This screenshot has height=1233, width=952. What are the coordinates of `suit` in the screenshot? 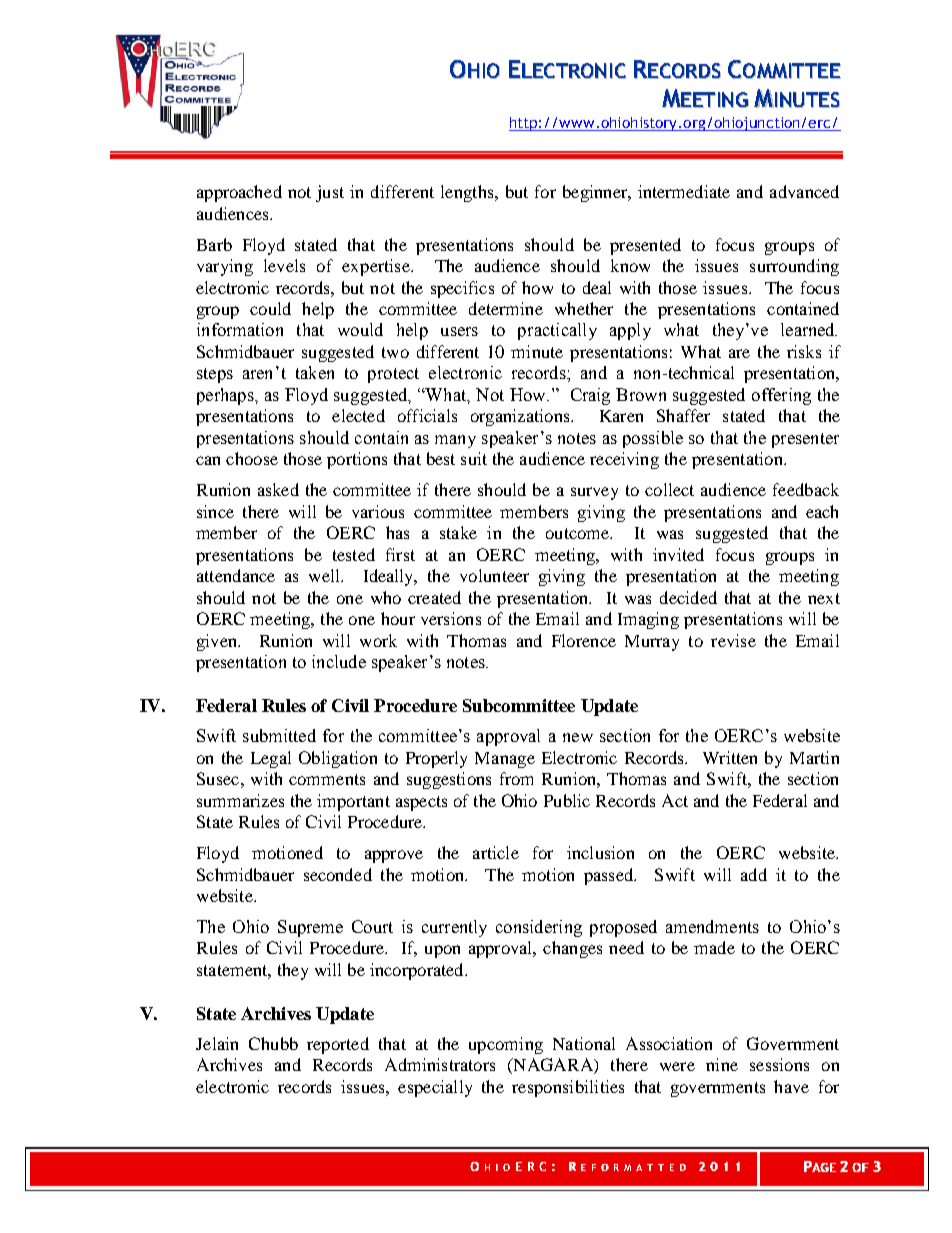 It's located at (474, 458).
